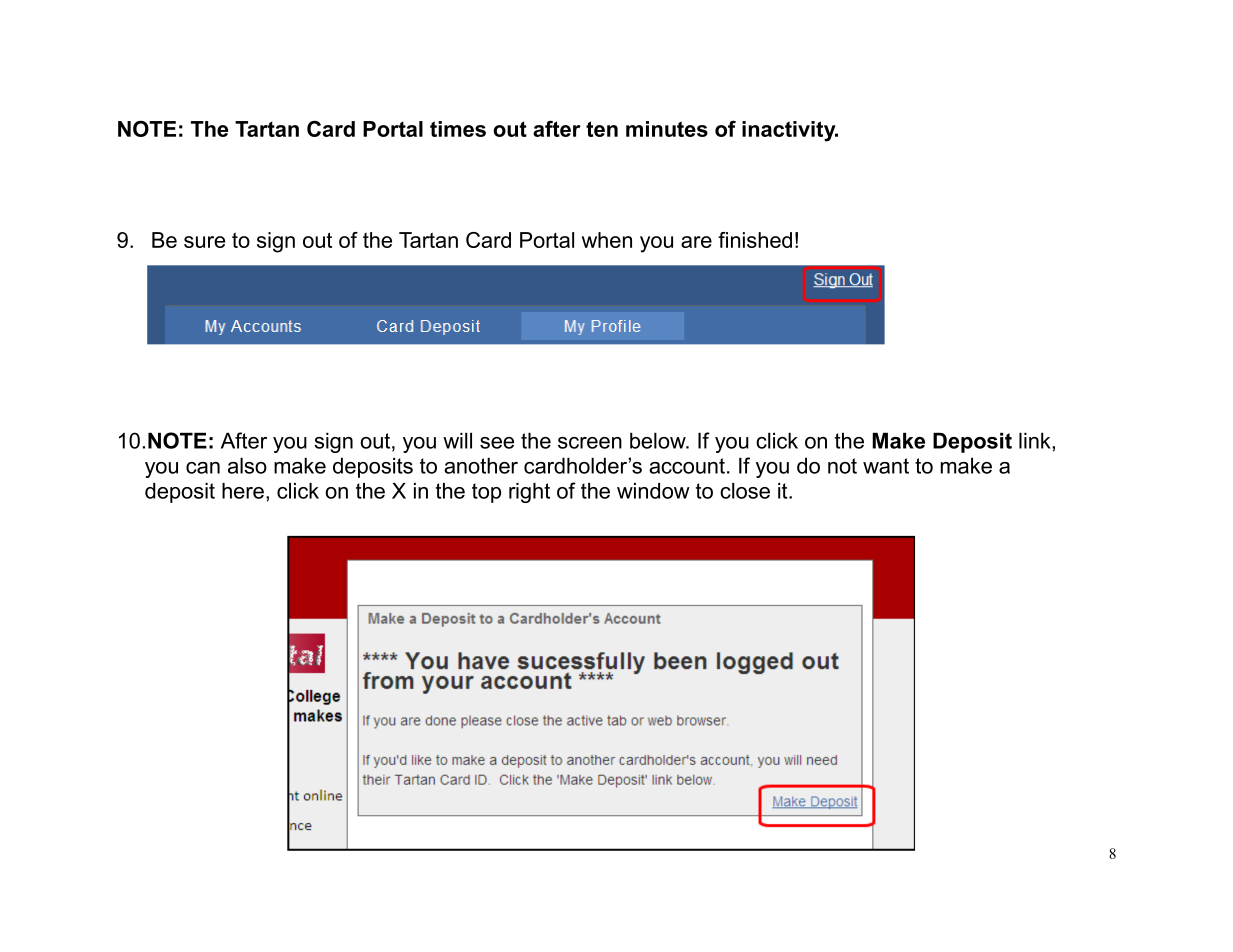 This screenshot has width=1233, height=952. Describe the element at coordinates (243, 491) in the screenshot. I see `here` at that location.
